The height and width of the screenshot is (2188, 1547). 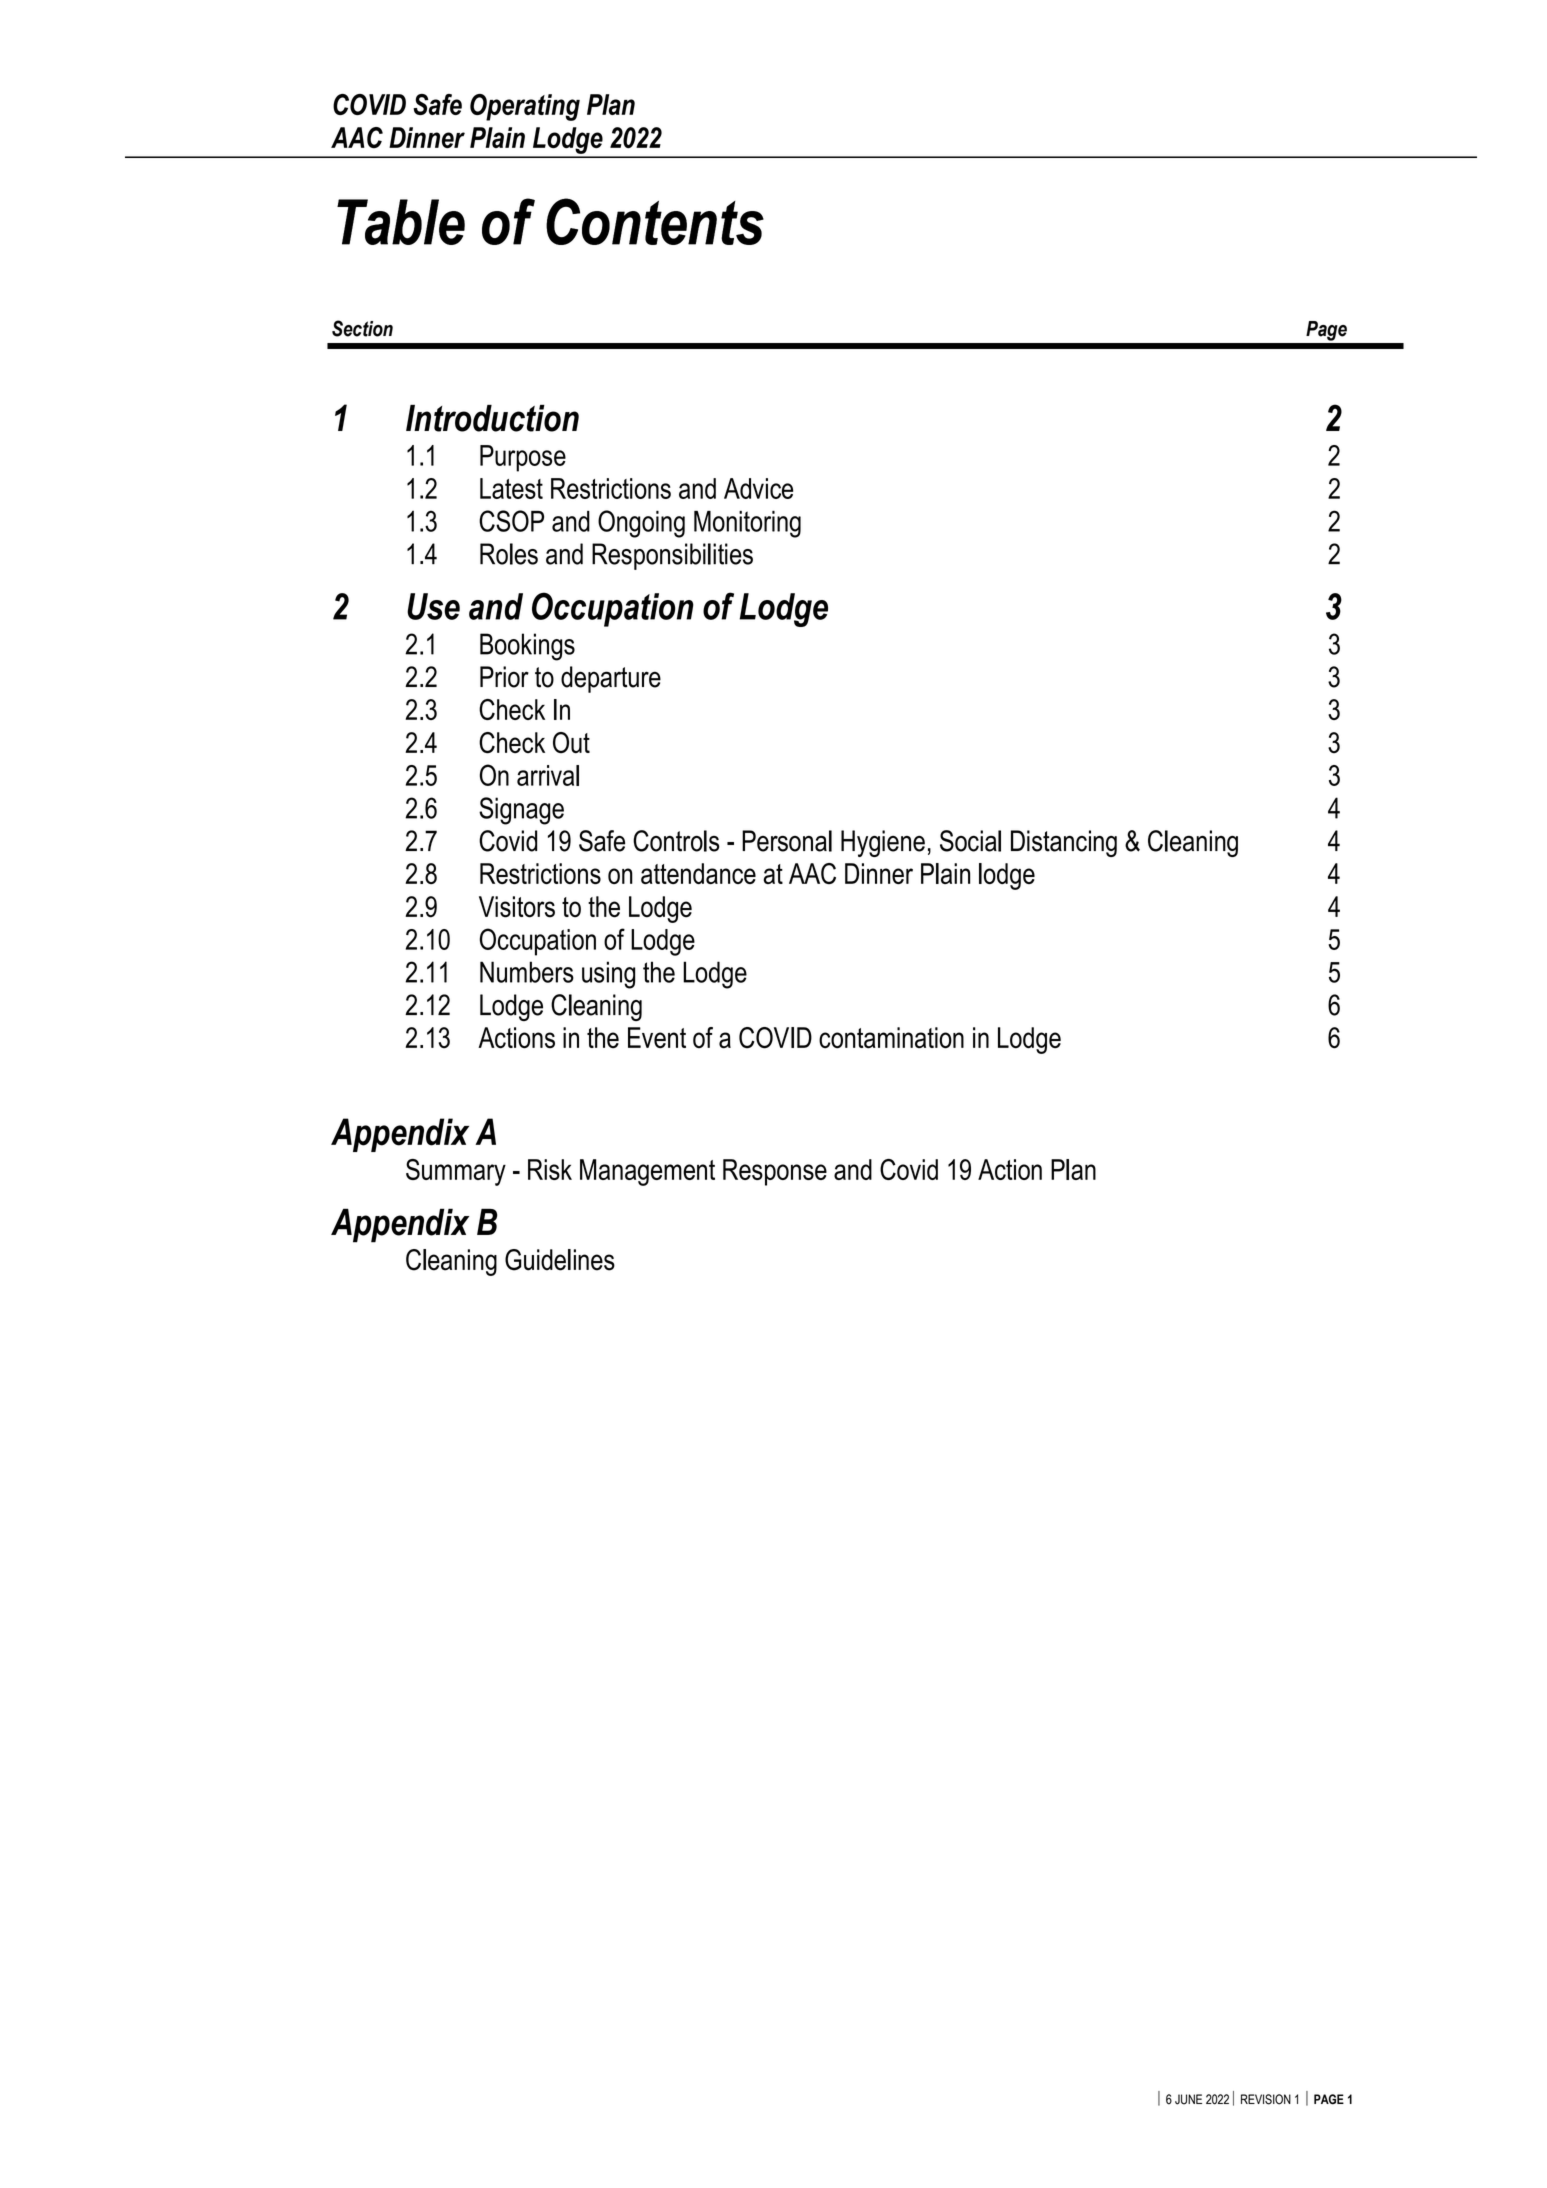 I want to click on Contents, so click(x=655, y=221).
